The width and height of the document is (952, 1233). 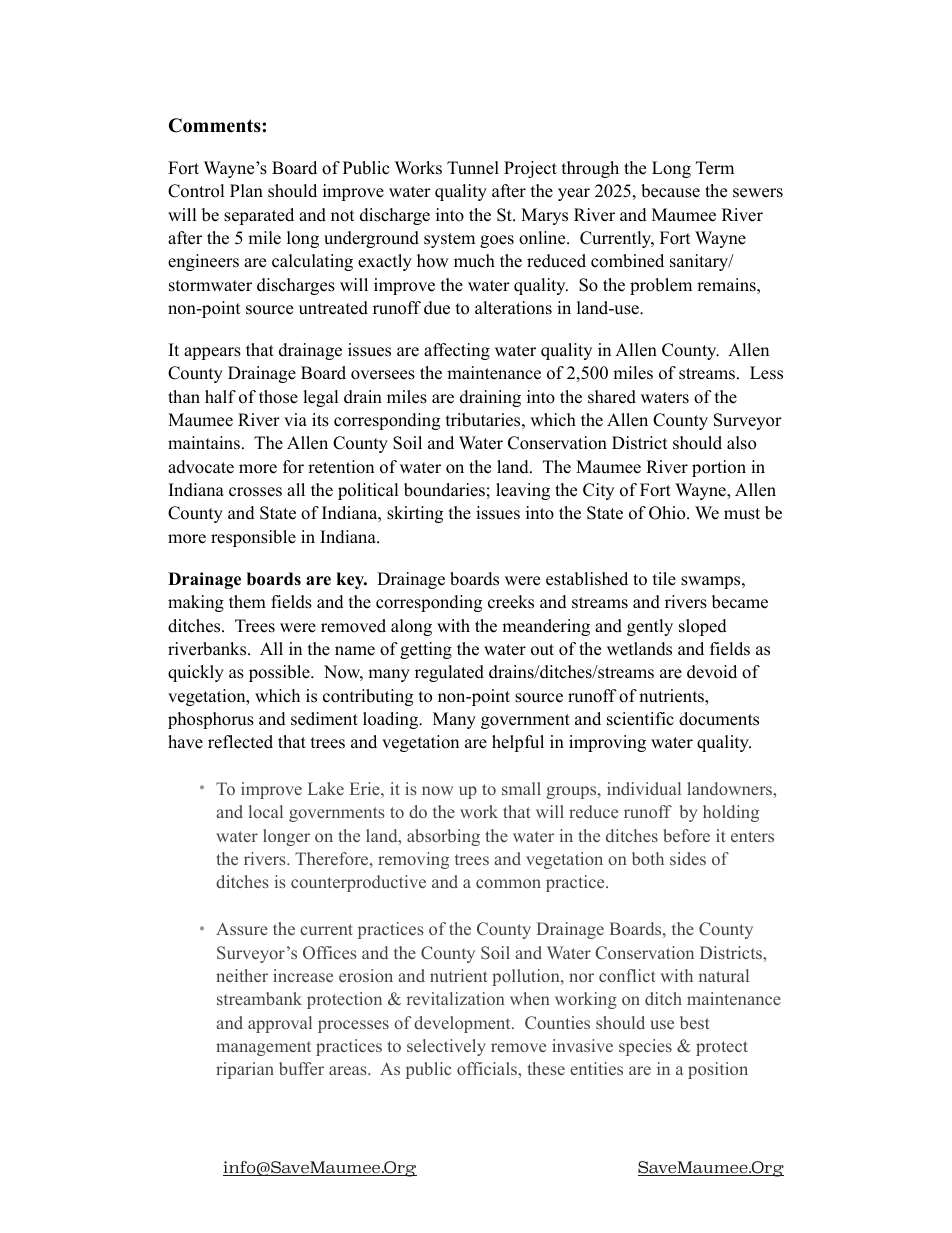 What do you see at coordinates (266, 811) in the document?
I see `local` at bounding box center [266, 811].
